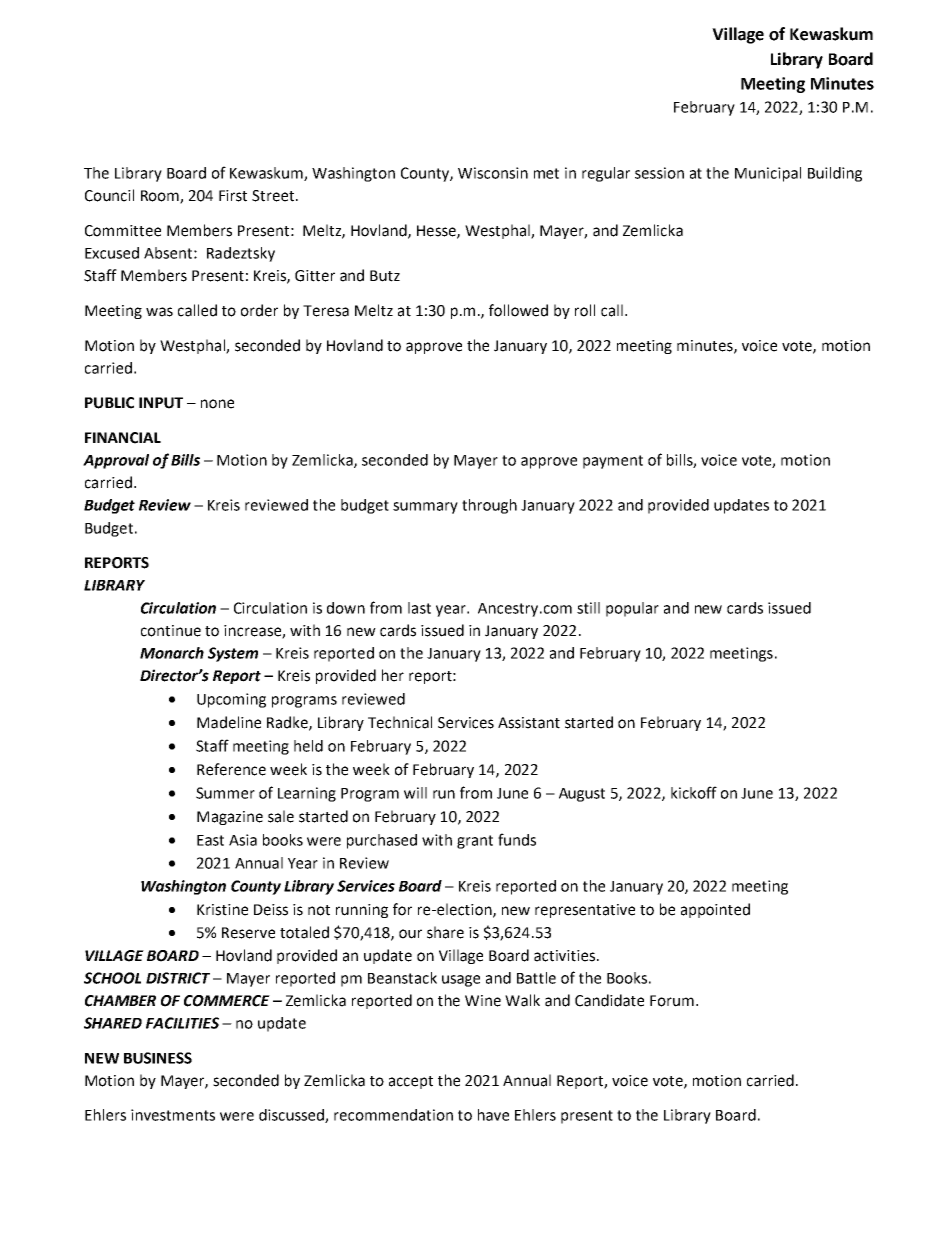 This screenshot has height=1233, width=952. I want to click on last, so click(419, 608).
